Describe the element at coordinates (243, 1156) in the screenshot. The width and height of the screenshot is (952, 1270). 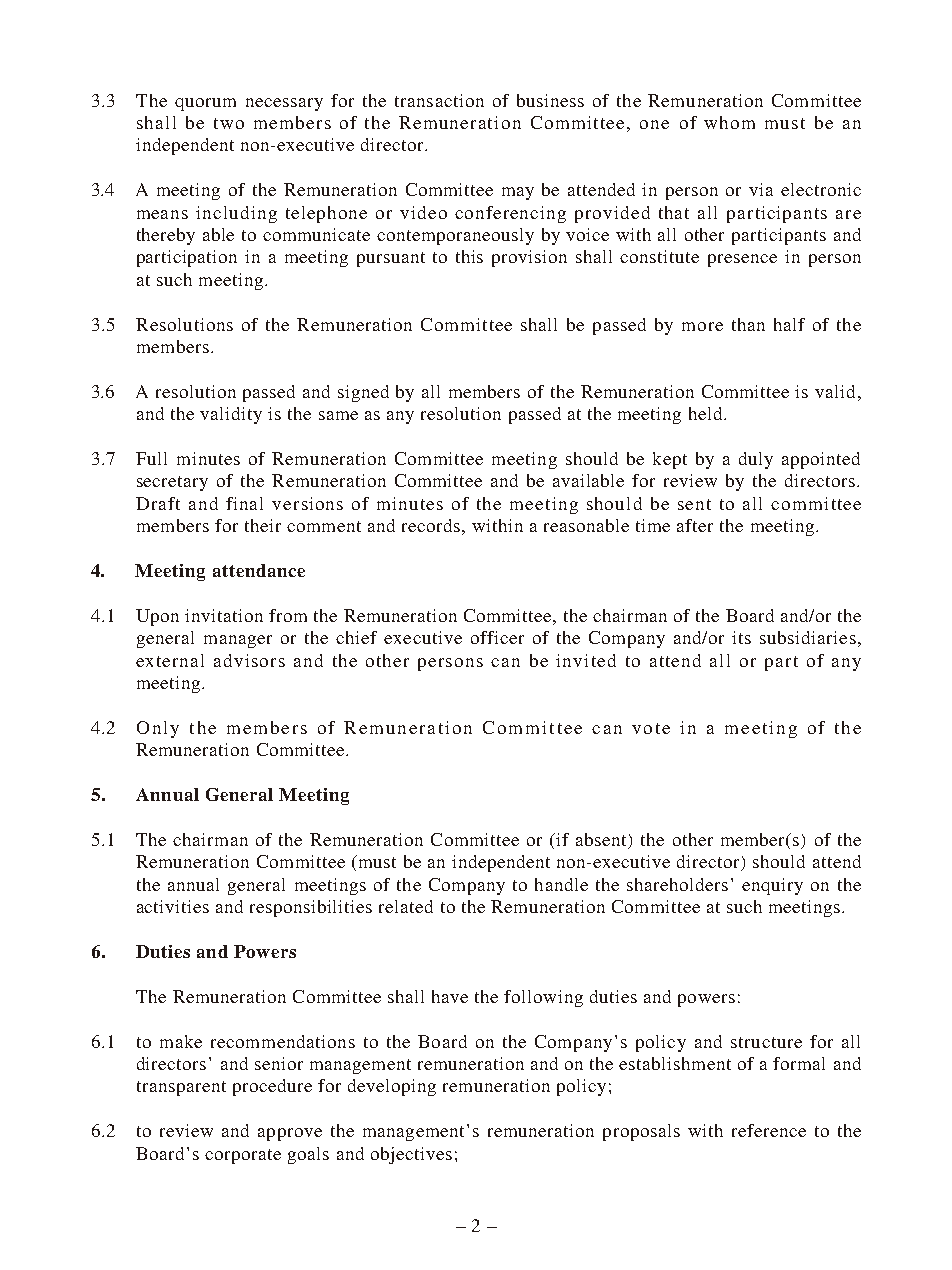
I see `corporate` at that location.
